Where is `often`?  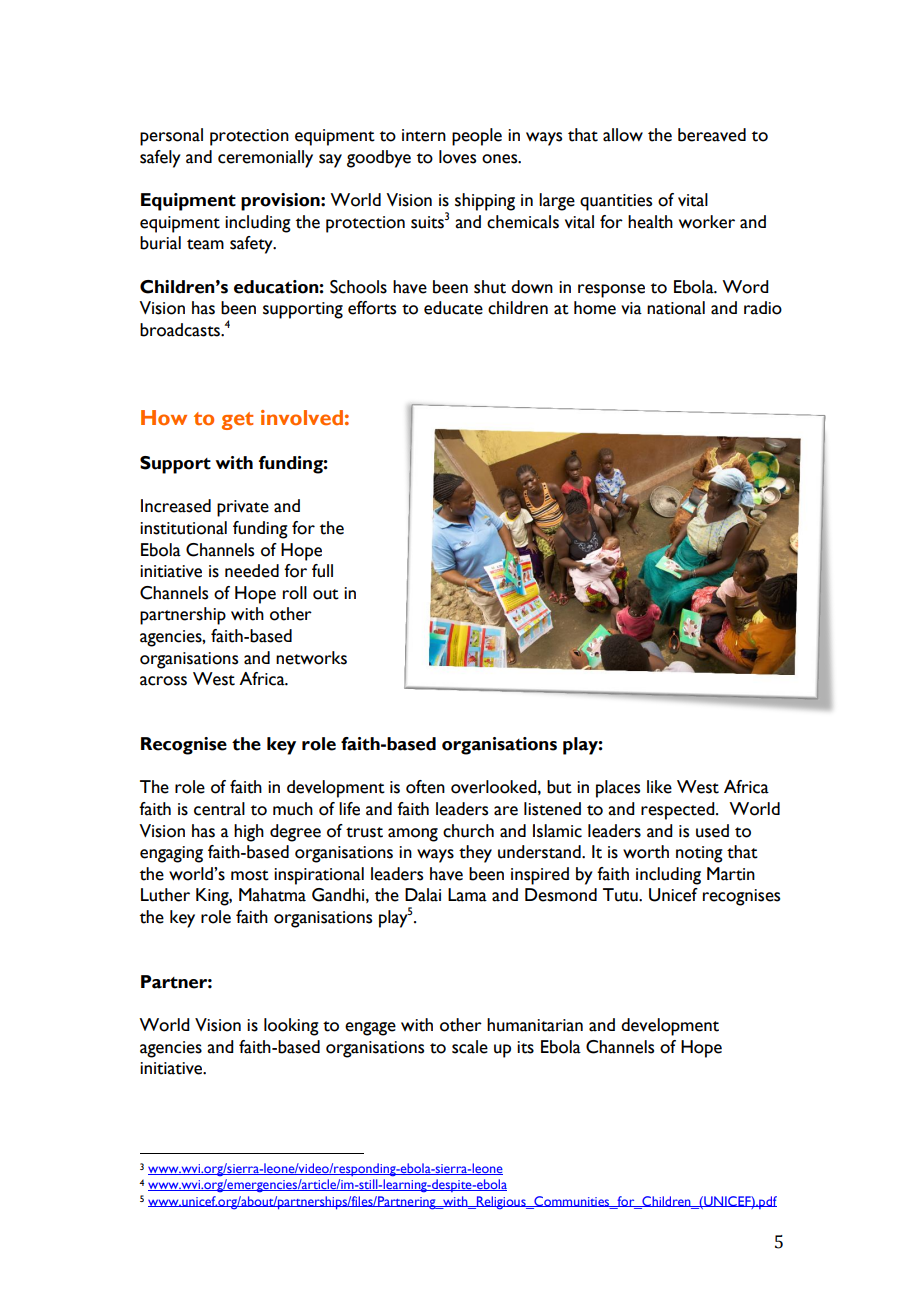 often is located at coordinates (425, 787).
